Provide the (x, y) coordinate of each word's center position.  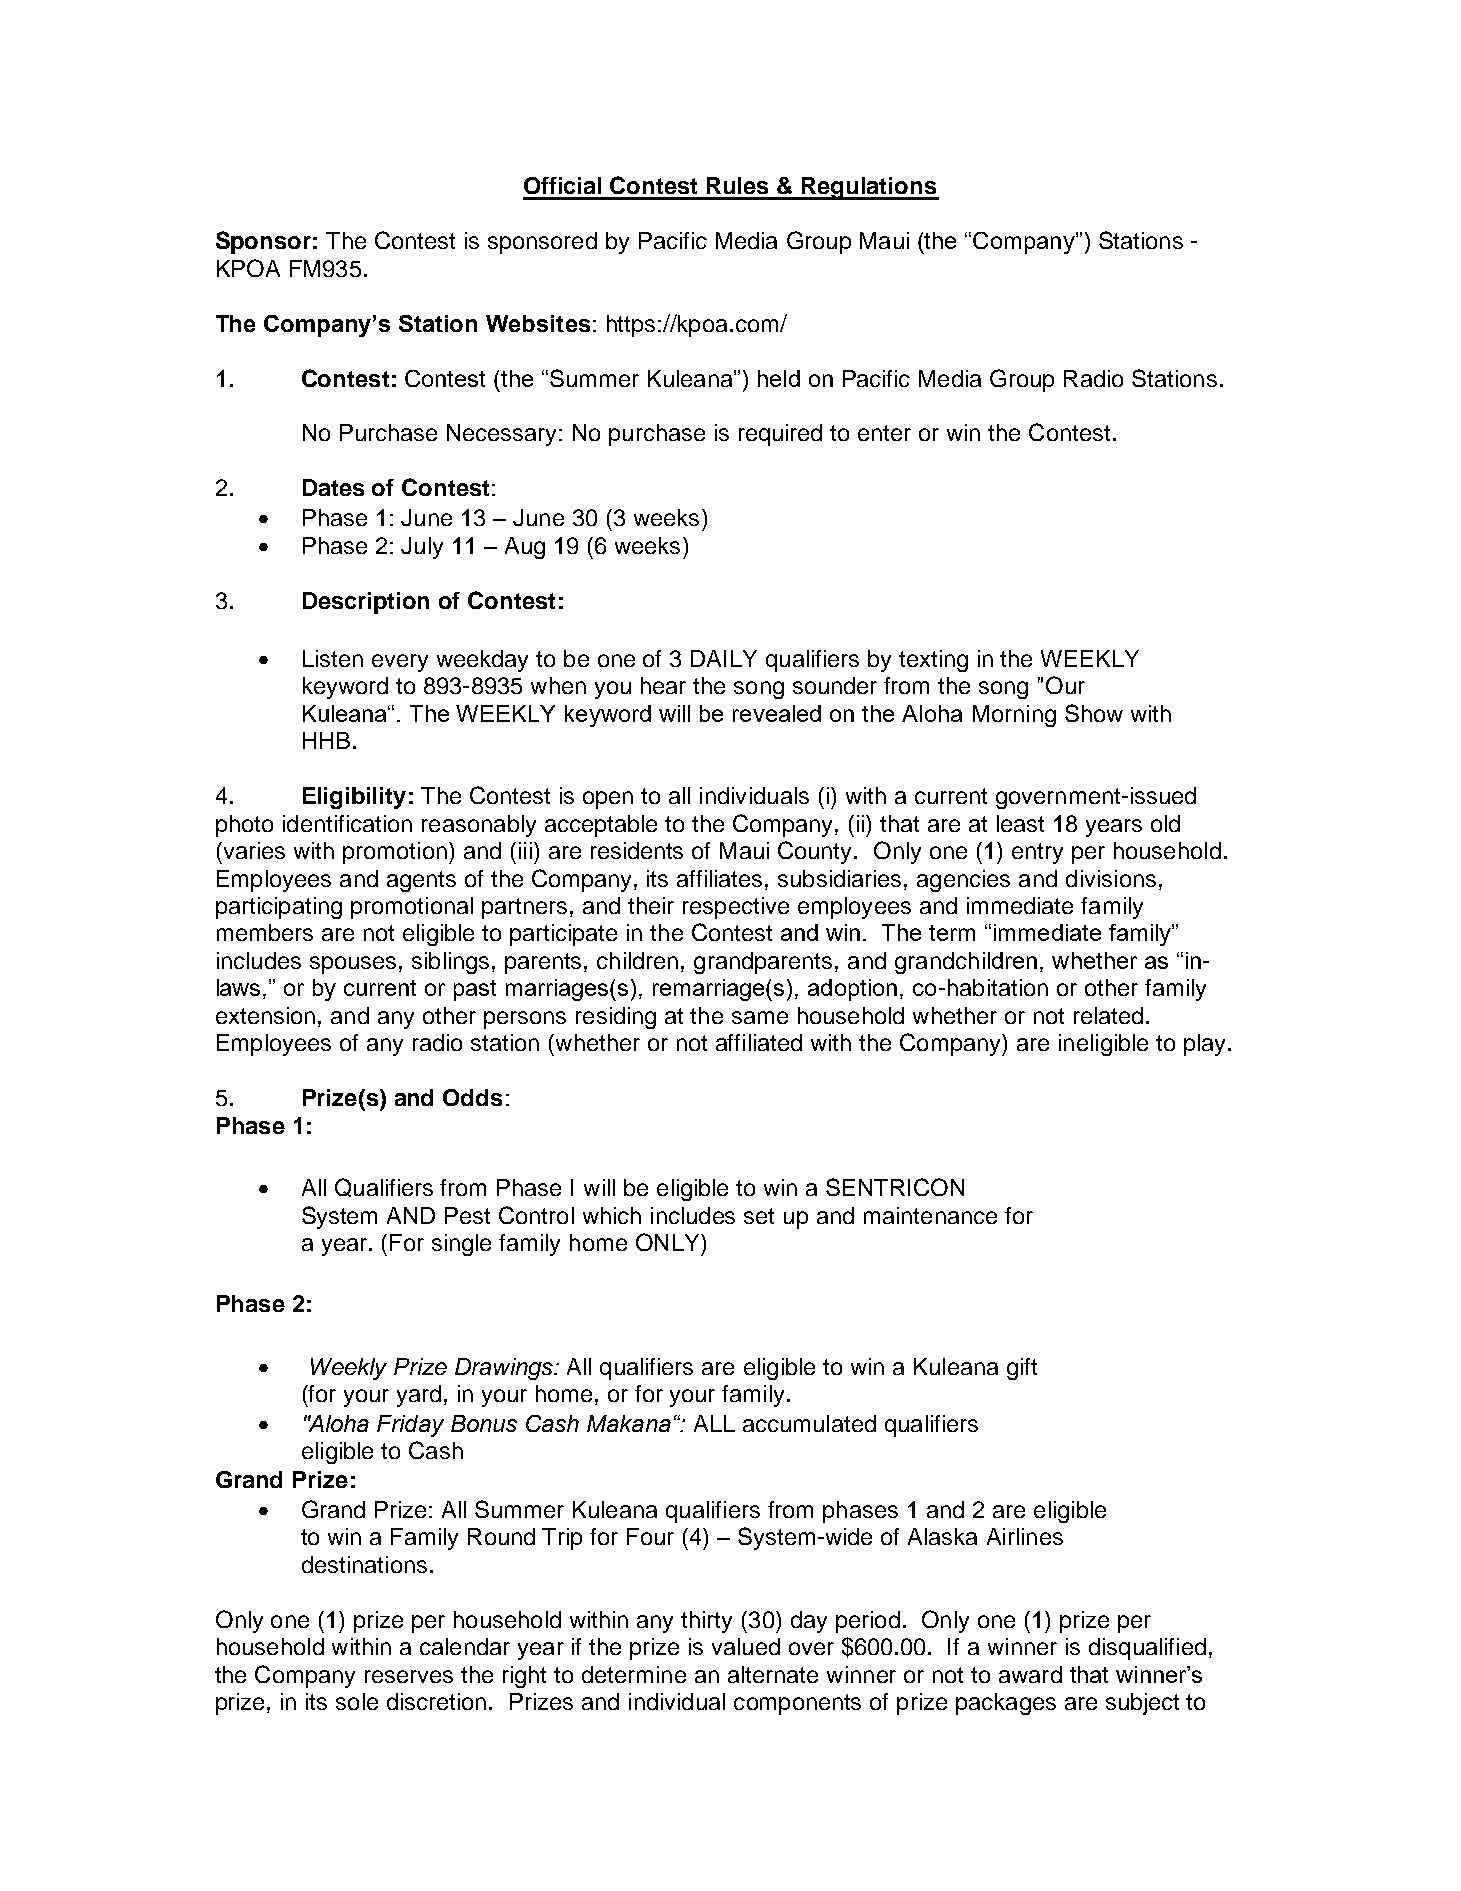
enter (884, 433)
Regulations (869, 188)
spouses (353, 965)
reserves (409, 1676)
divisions (1111, 878)
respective (736, 908)
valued (746, 1646)
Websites (538, 323)
